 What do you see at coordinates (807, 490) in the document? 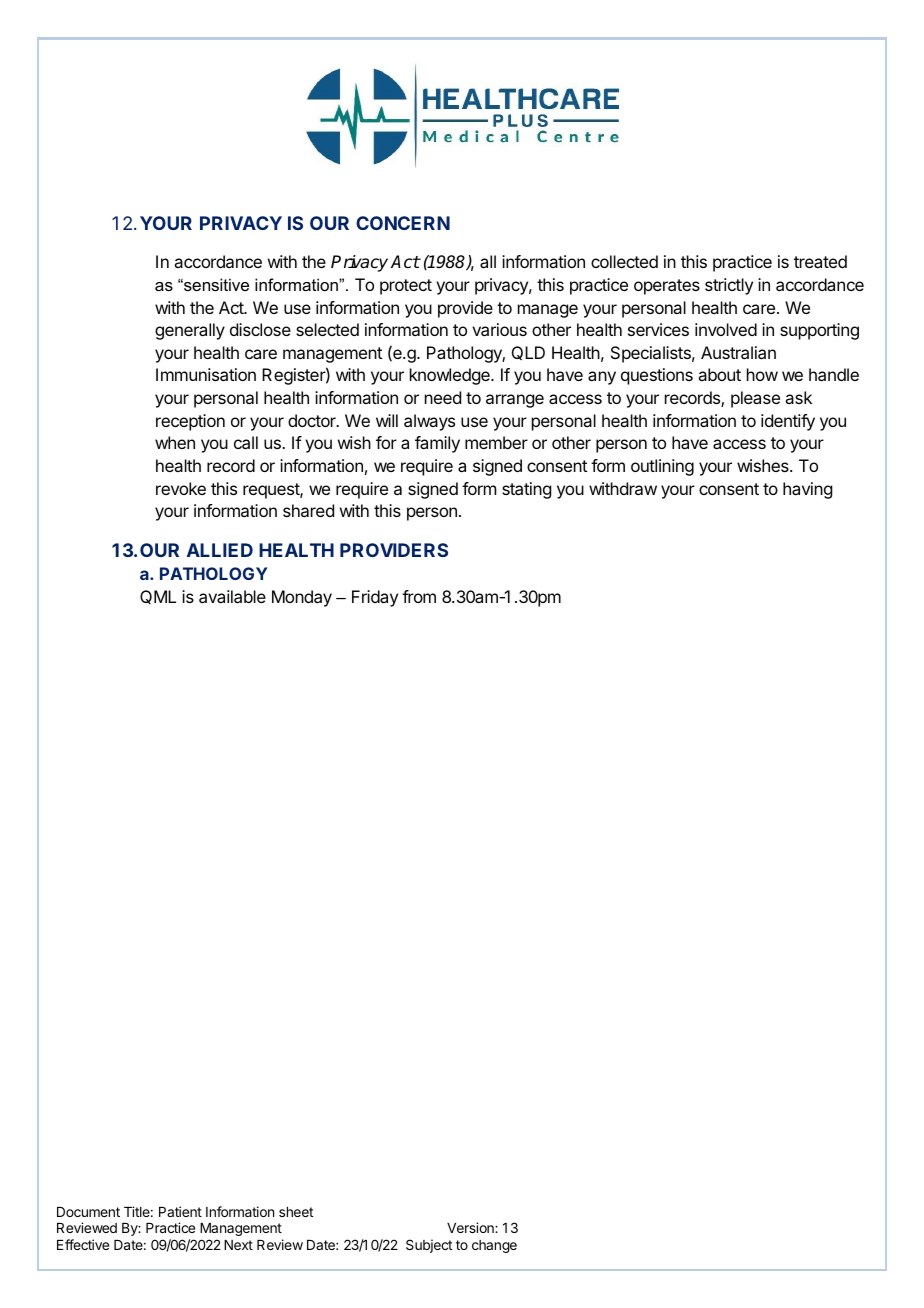
I see `having` at bounding box center [807, 490].
